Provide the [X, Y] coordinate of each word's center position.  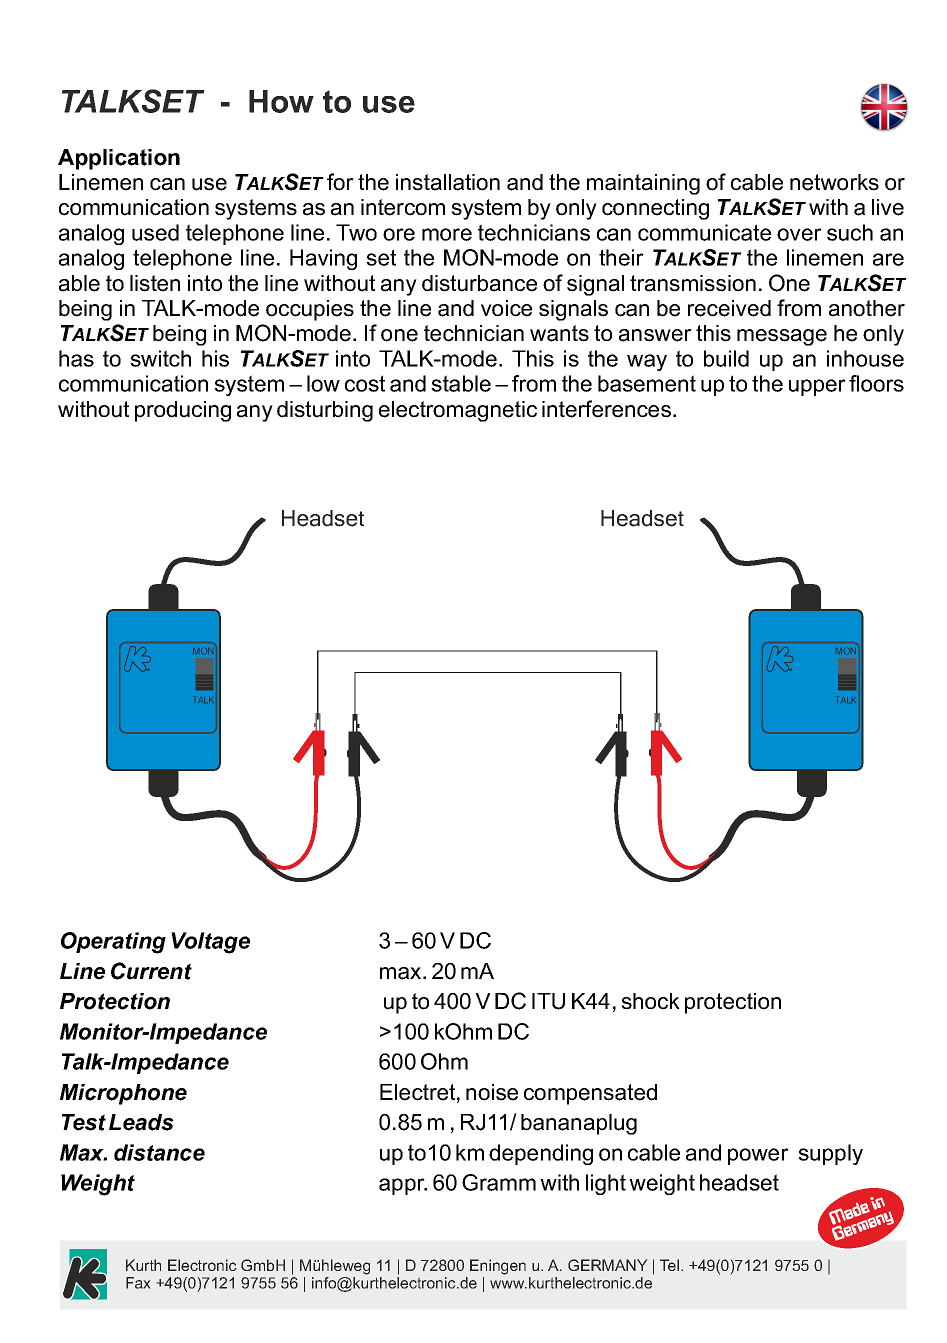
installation [448, 182]
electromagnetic [458, 411]
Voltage [210, 943]
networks [834, 182]
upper [817, 387]
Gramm [499, 1182]
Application [119, 159]
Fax [138, 1283]
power [758, 1156]
